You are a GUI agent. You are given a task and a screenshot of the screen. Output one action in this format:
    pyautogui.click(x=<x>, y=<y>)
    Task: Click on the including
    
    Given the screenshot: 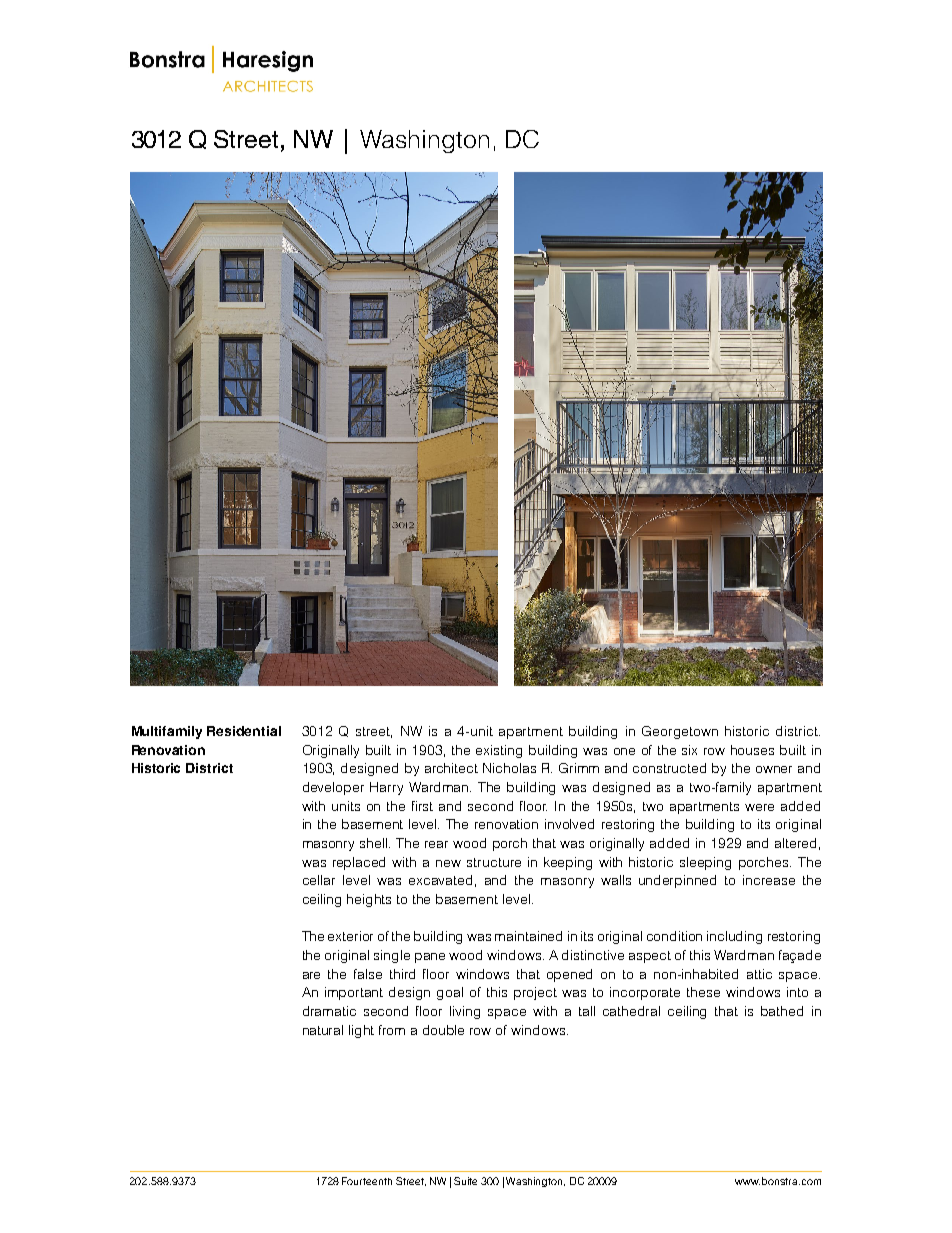 What is the action you would take?
    pyautogui.click(x=734, y=937)
